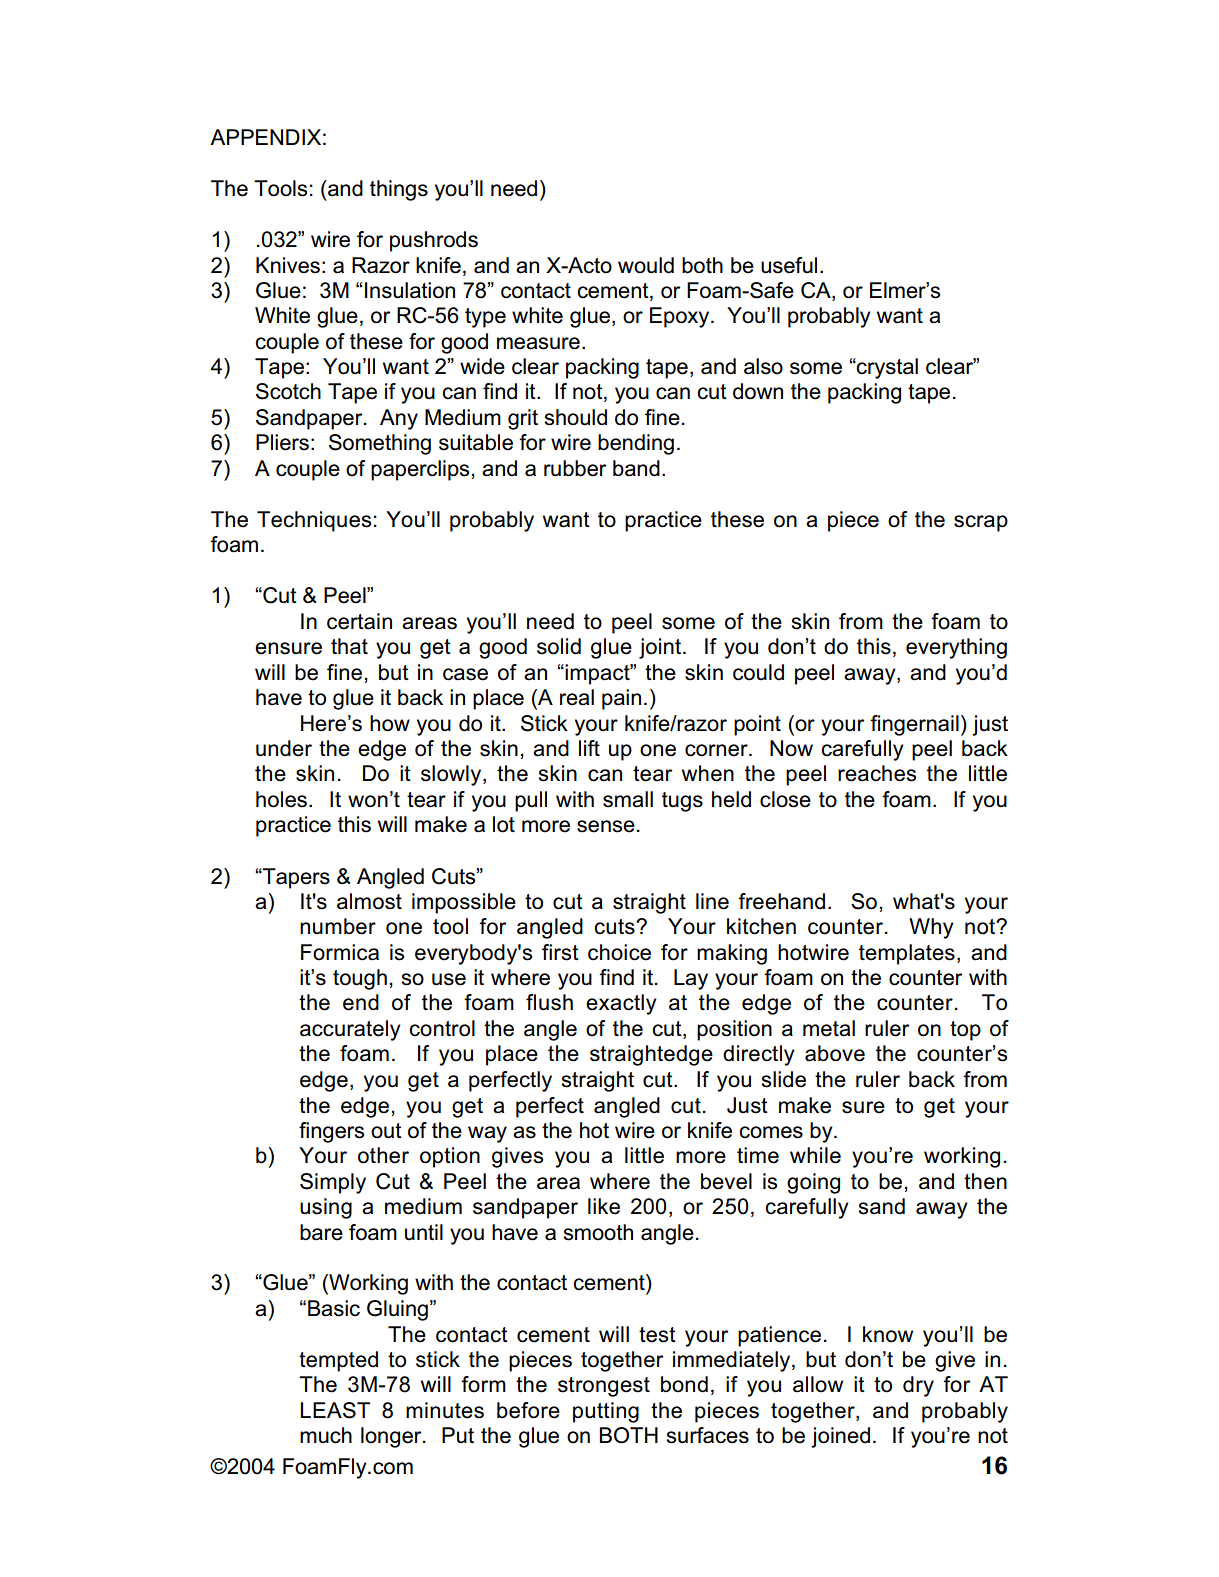 This screenshot has width=1219, height=1577. I want to click on reaches, so click(877, 773).
